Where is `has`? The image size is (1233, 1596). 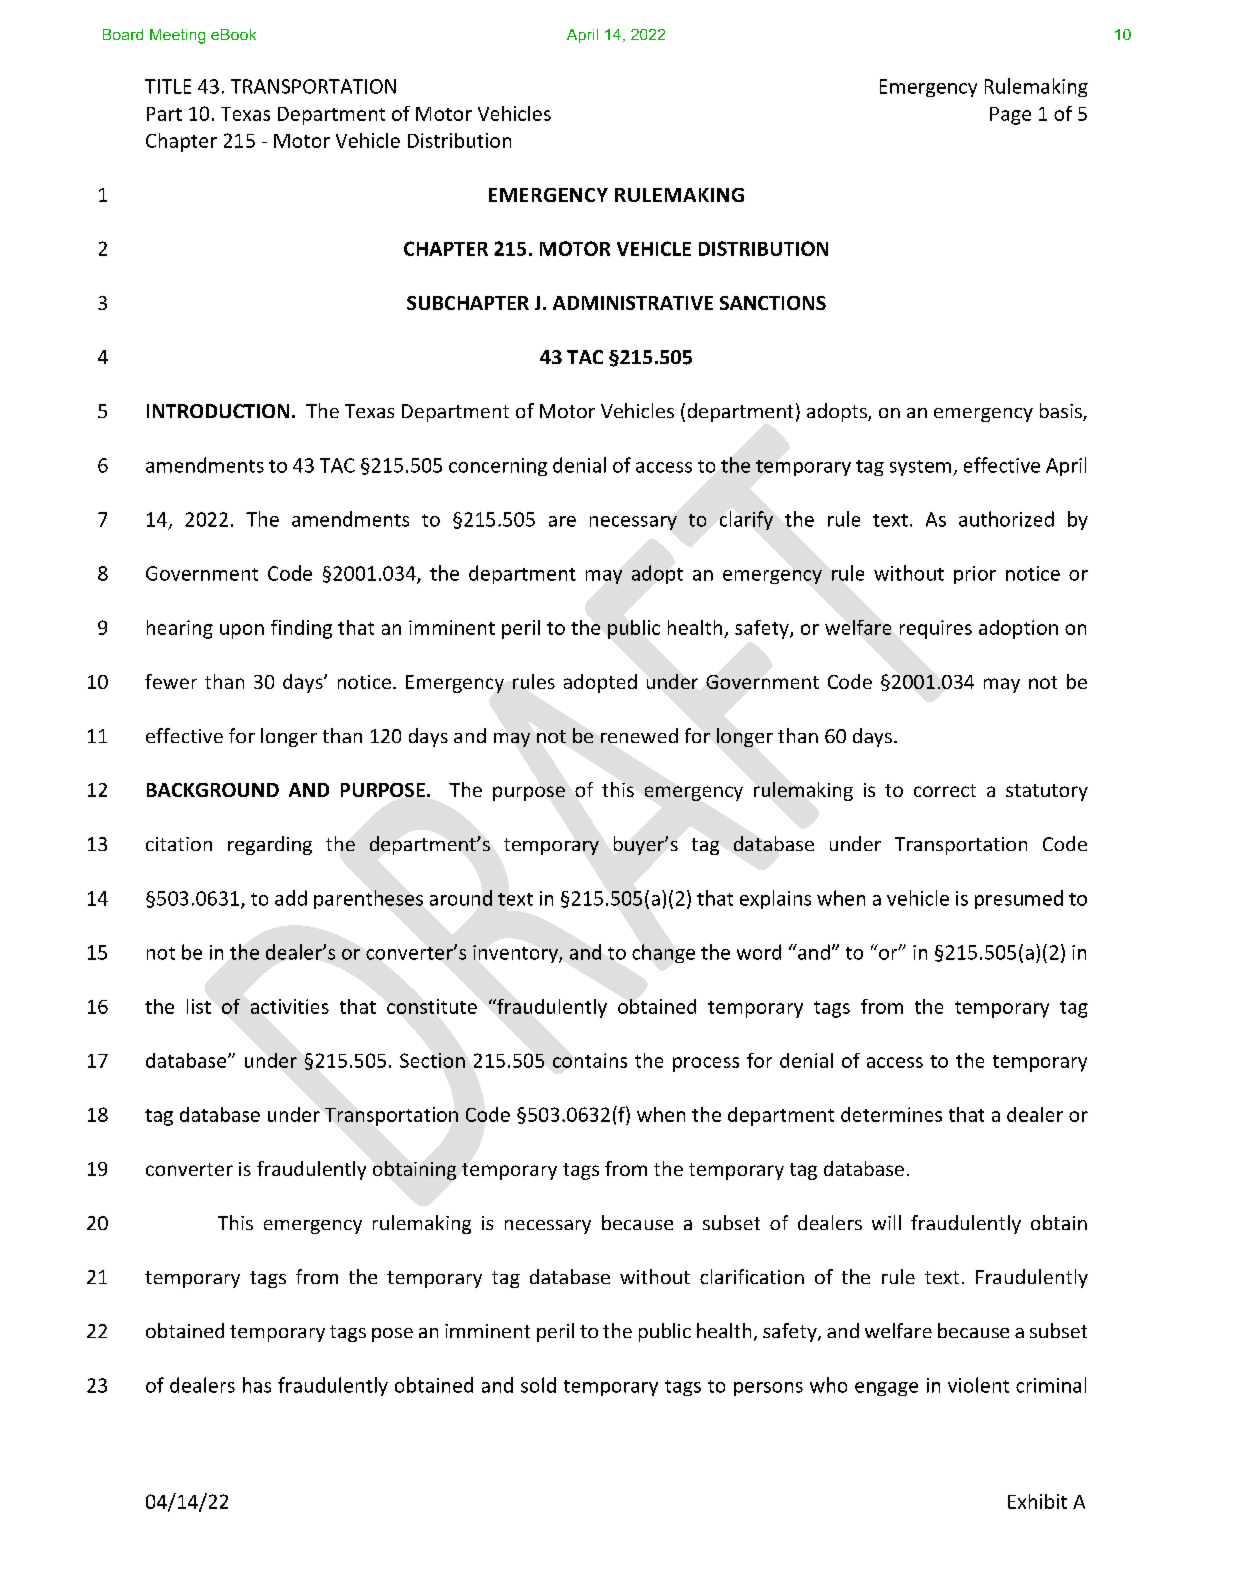 has is located at coordinates (257, 1385).
